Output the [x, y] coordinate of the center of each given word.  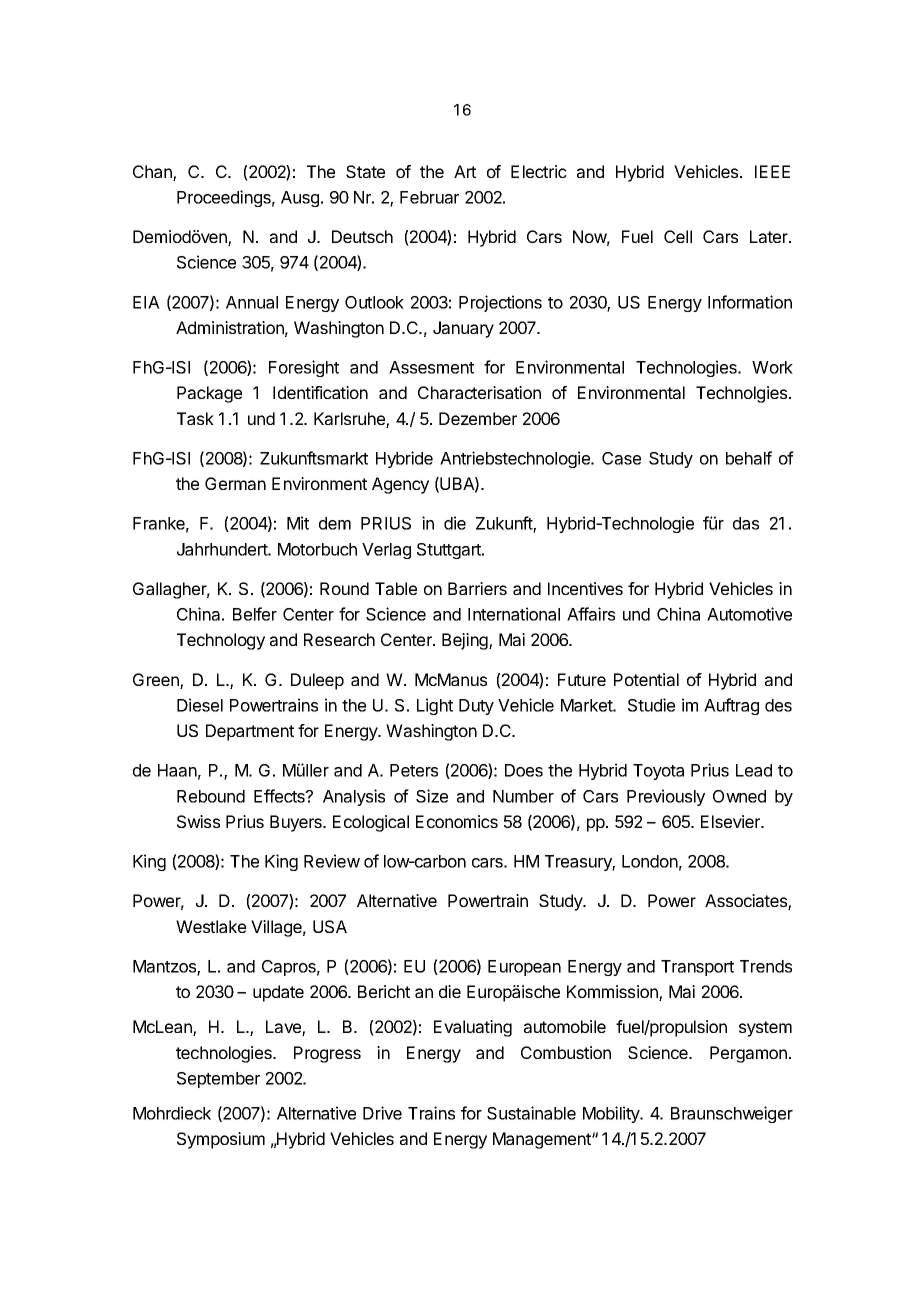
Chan [153, 173]
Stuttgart [450, 551]
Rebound [211, 796]
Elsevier [732, 821]
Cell [678, 236]
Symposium [221, 1140]
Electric [539, 171]
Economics [457, 821]
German [235, 483]
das [746, 523]
